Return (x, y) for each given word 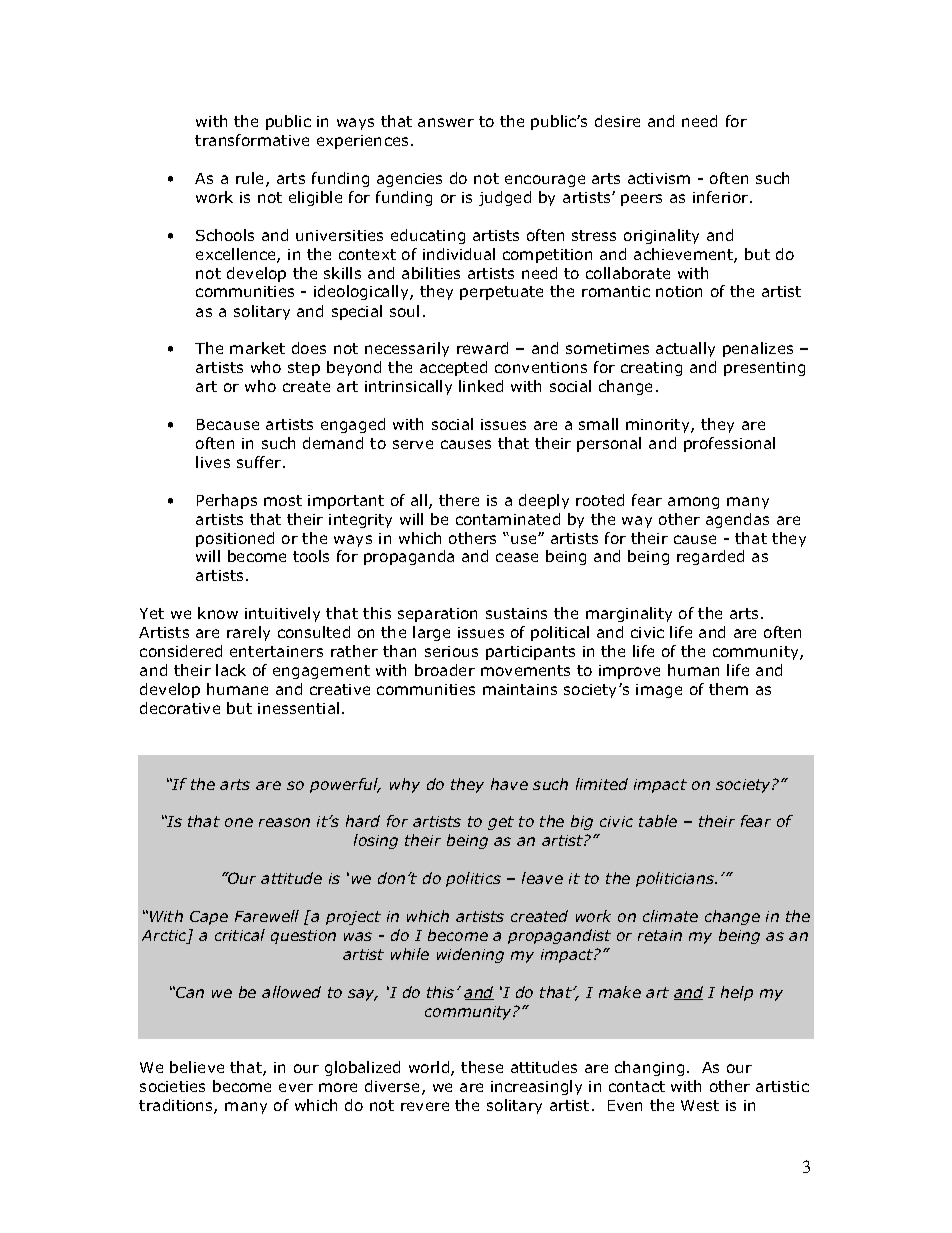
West (700, 1105)
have (509, 784)
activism (659, 178)
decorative (180, 708)
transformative (252, 140)
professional (729, 444)
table (658, 821)
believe (197, 1067)
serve (413, 444)
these (482, 1067)
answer (446, 122)
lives (213, 462)
